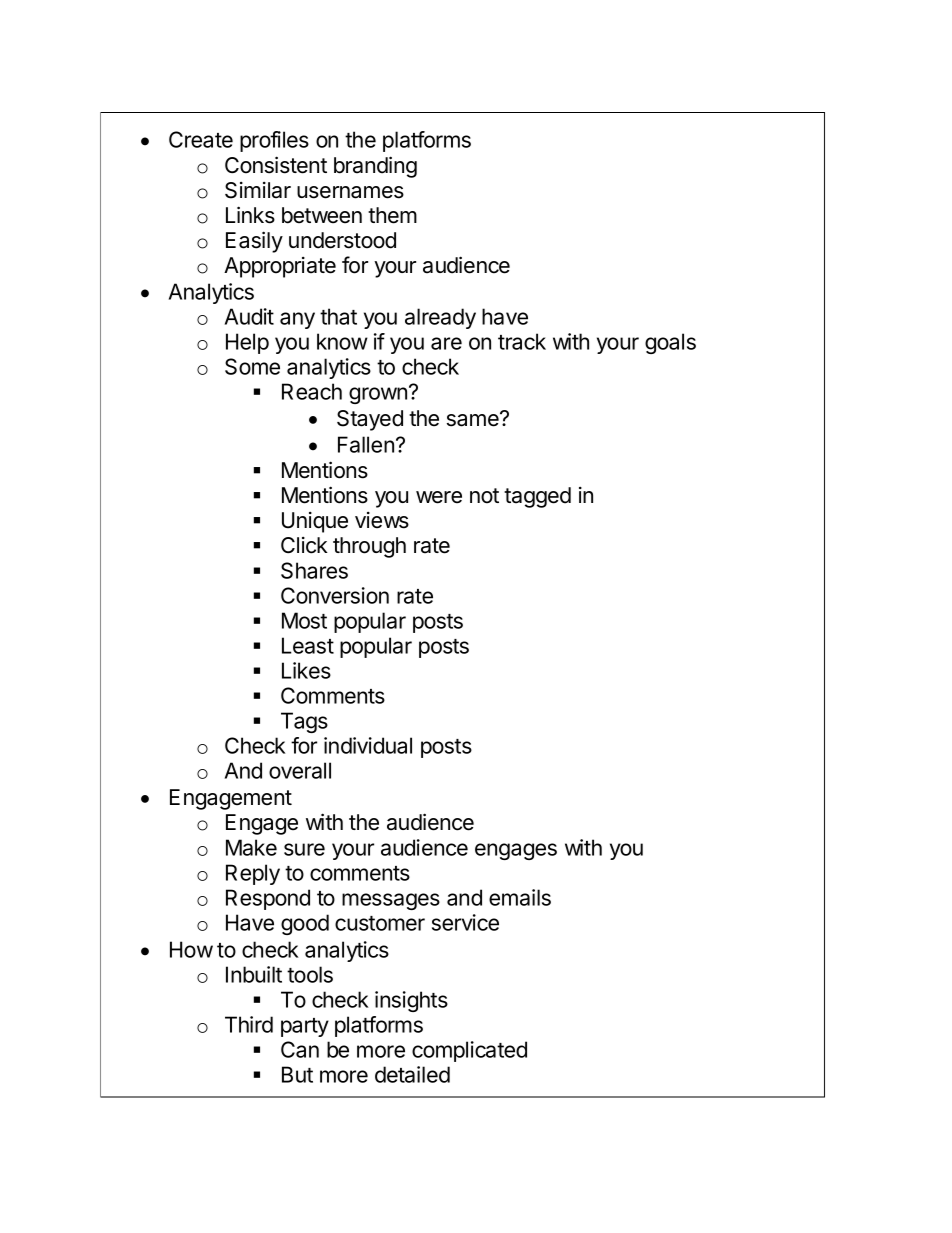 This screenshot has width=952, height=1233. I want to click on messages, so click(391, 901).
